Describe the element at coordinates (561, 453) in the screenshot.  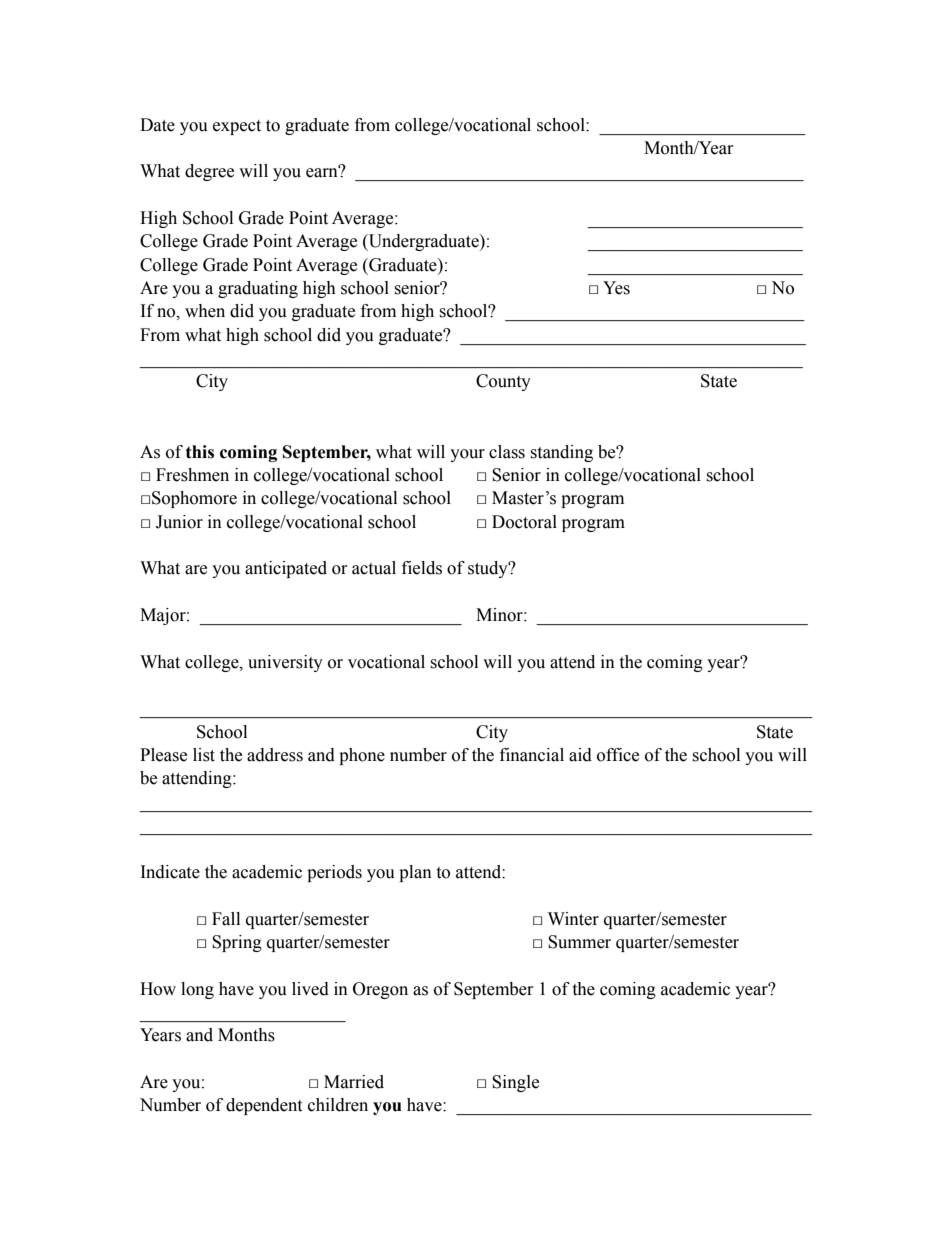
I see `standing` at that location.
